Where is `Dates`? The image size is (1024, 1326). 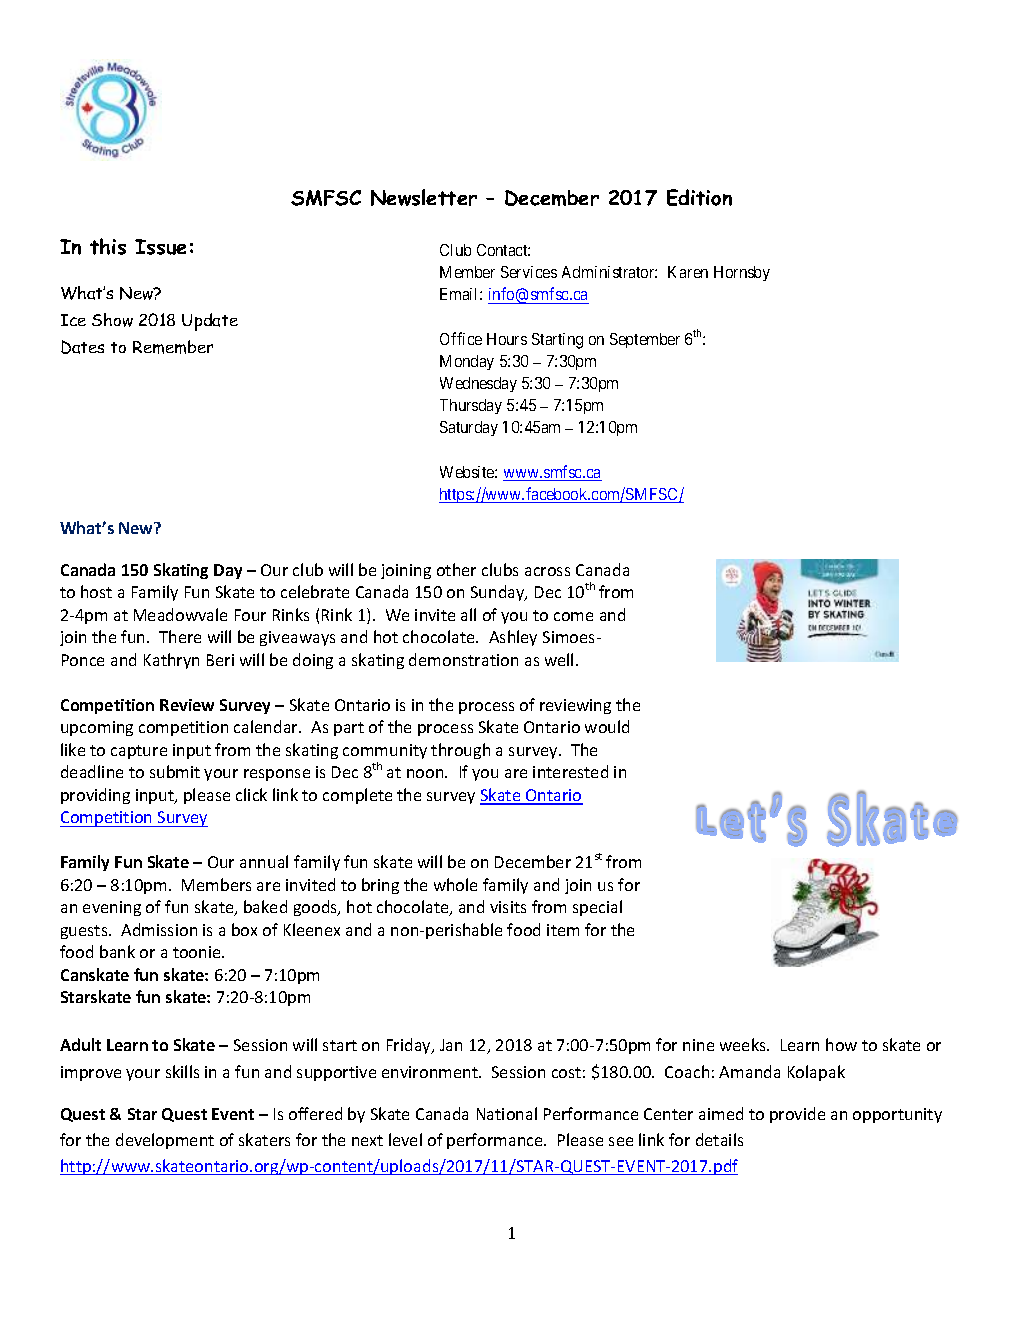
Dates is located at coordinates (82, 347).
